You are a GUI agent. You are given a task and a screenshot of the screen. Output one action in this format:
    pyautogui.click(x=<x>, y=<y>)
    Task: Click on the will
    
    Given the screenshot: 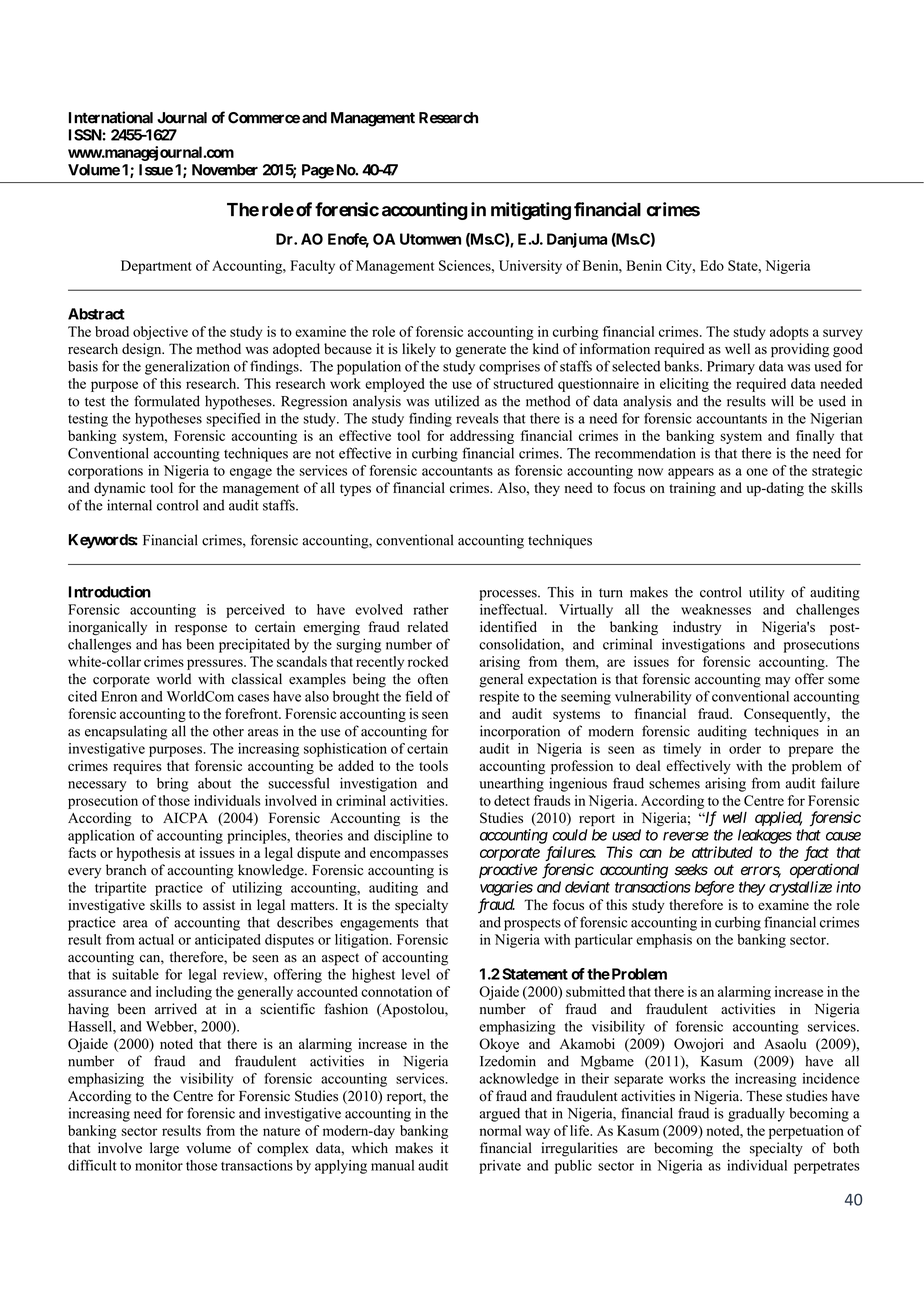 What is the action you would take?
    pyautogui.click(x=782, y=401)
